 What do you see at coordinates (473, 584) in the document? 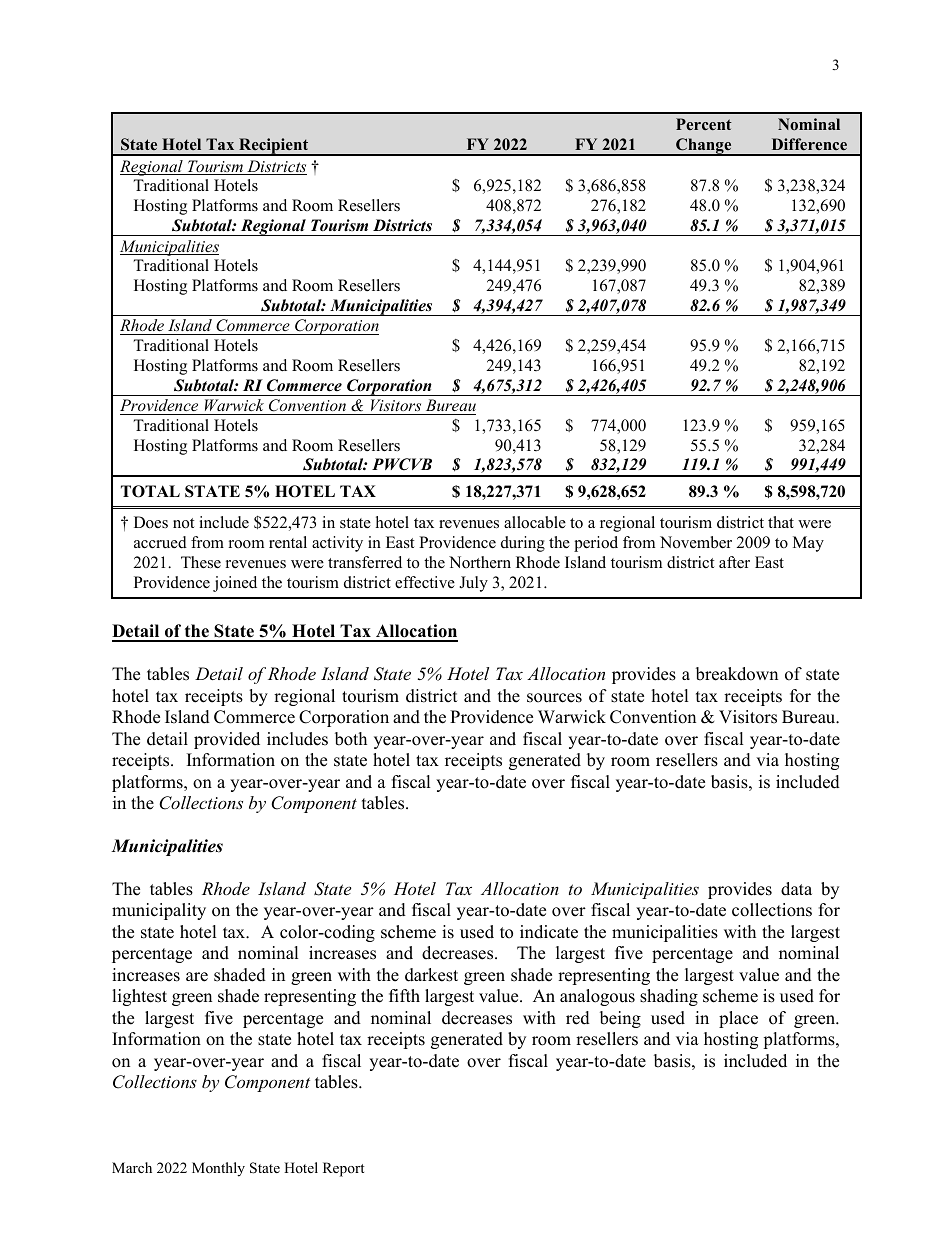
I see `July` at bounding box center [473, 584].
